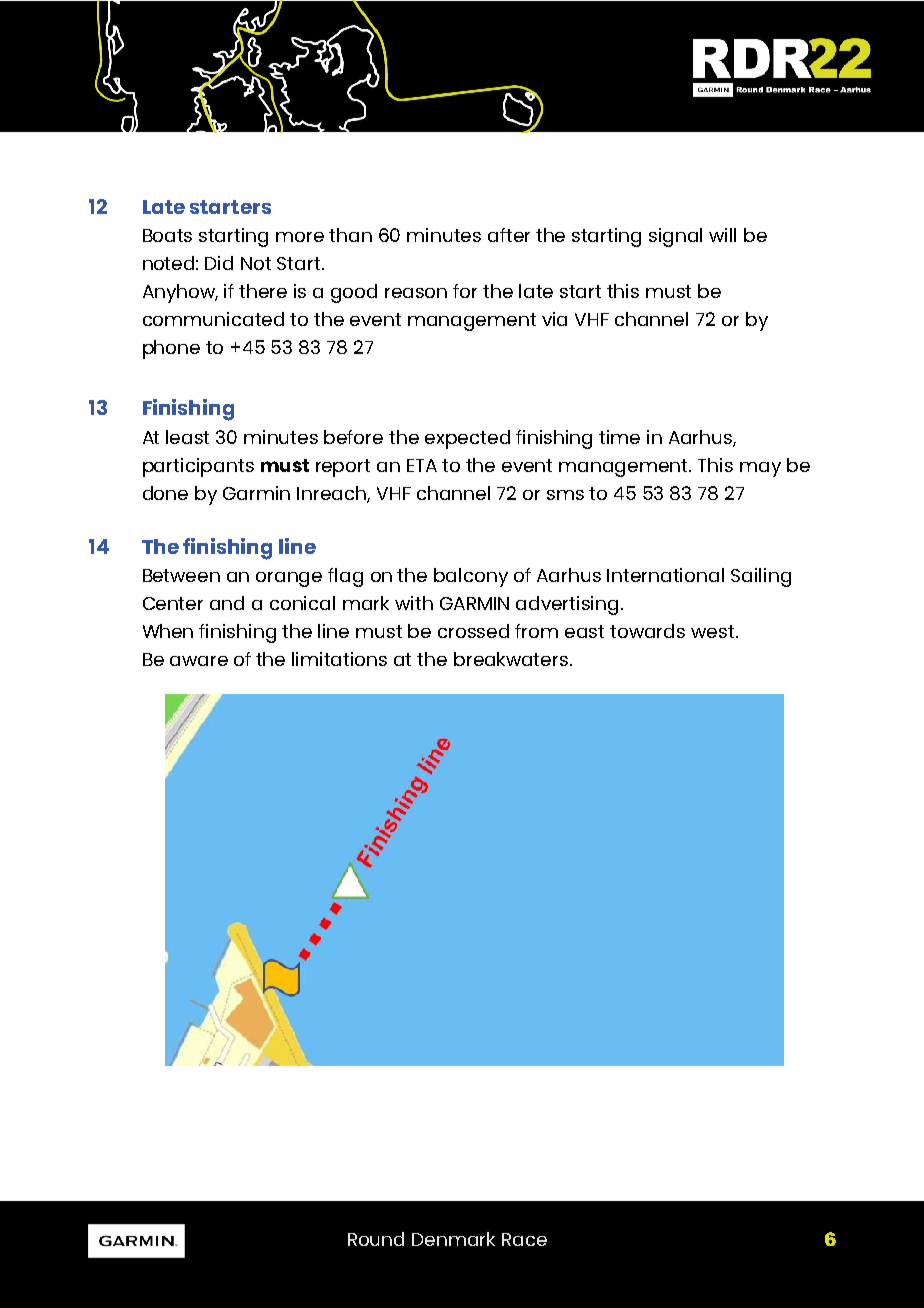 The image size is (924, 1308). Describe the element at coordinates (714, 631) in the page. I see `west` at that location.
